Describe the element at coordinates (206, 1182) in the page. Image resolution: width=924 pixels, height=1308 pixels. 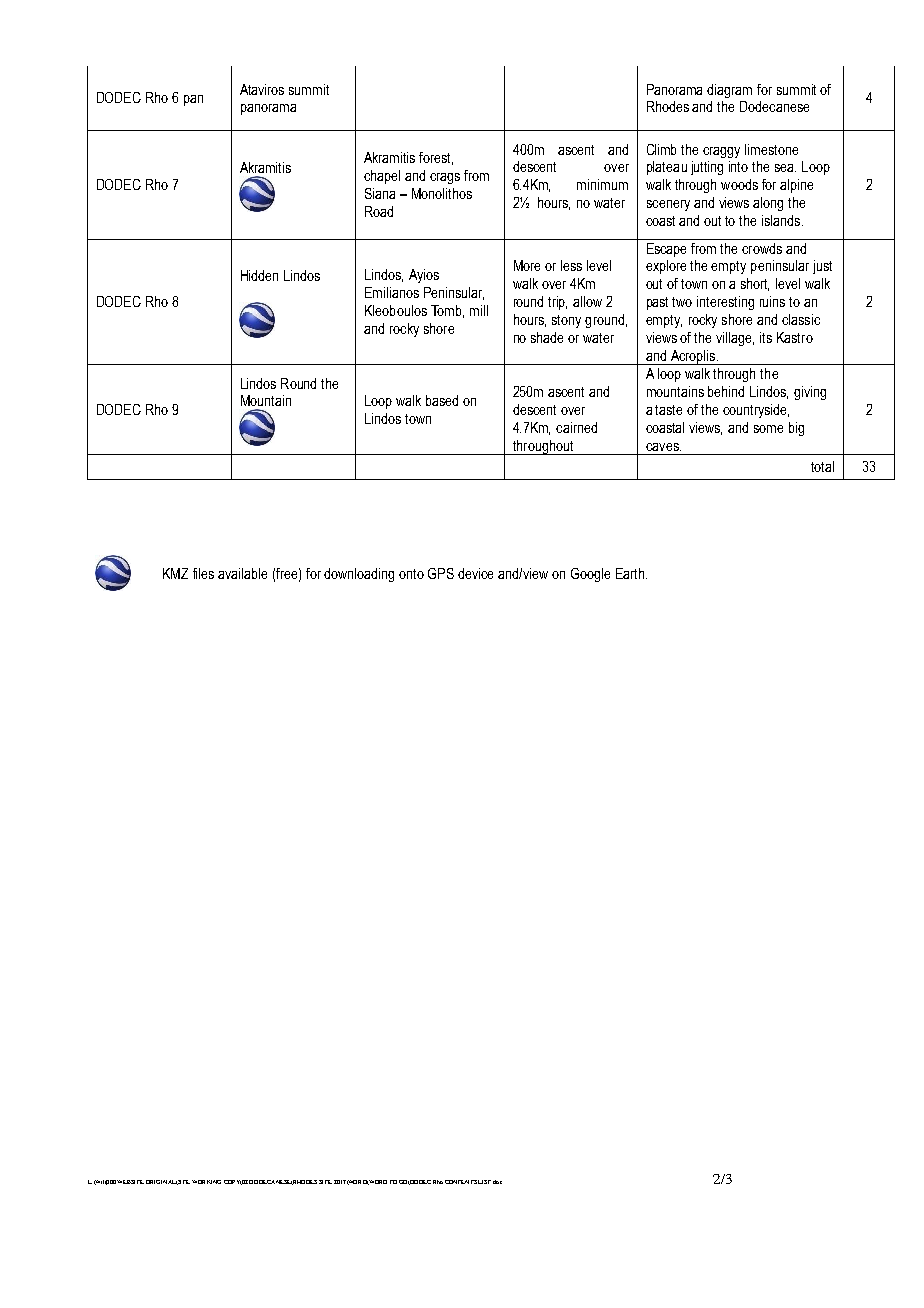
I see `WORKING` at that location.
